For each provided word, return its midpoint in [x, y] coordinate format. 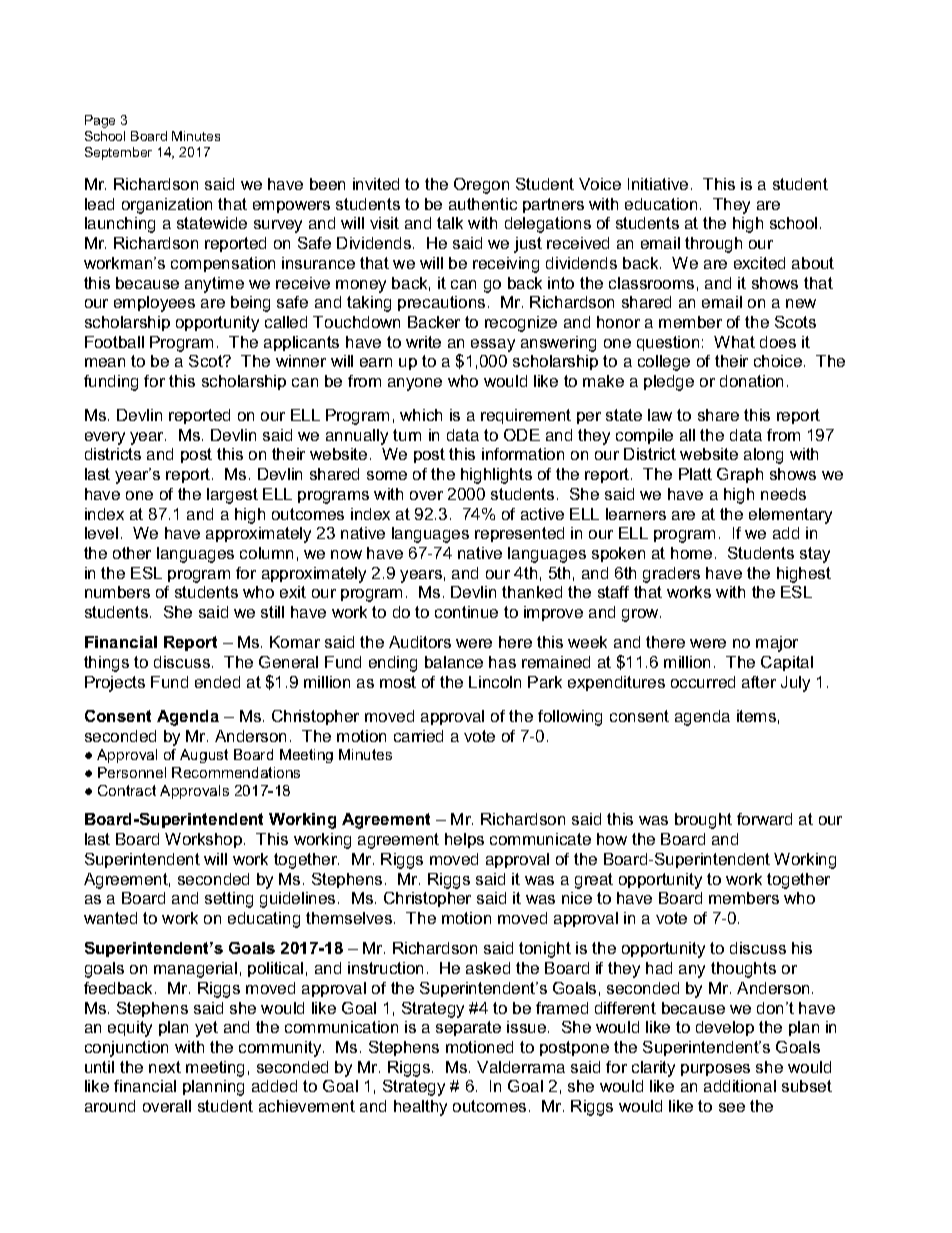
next [165, 1067]
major [777, 644]
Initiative [658, 184]
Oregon [481, 186]
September [118, 153]
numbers [117, 592]
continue [466, 612]
